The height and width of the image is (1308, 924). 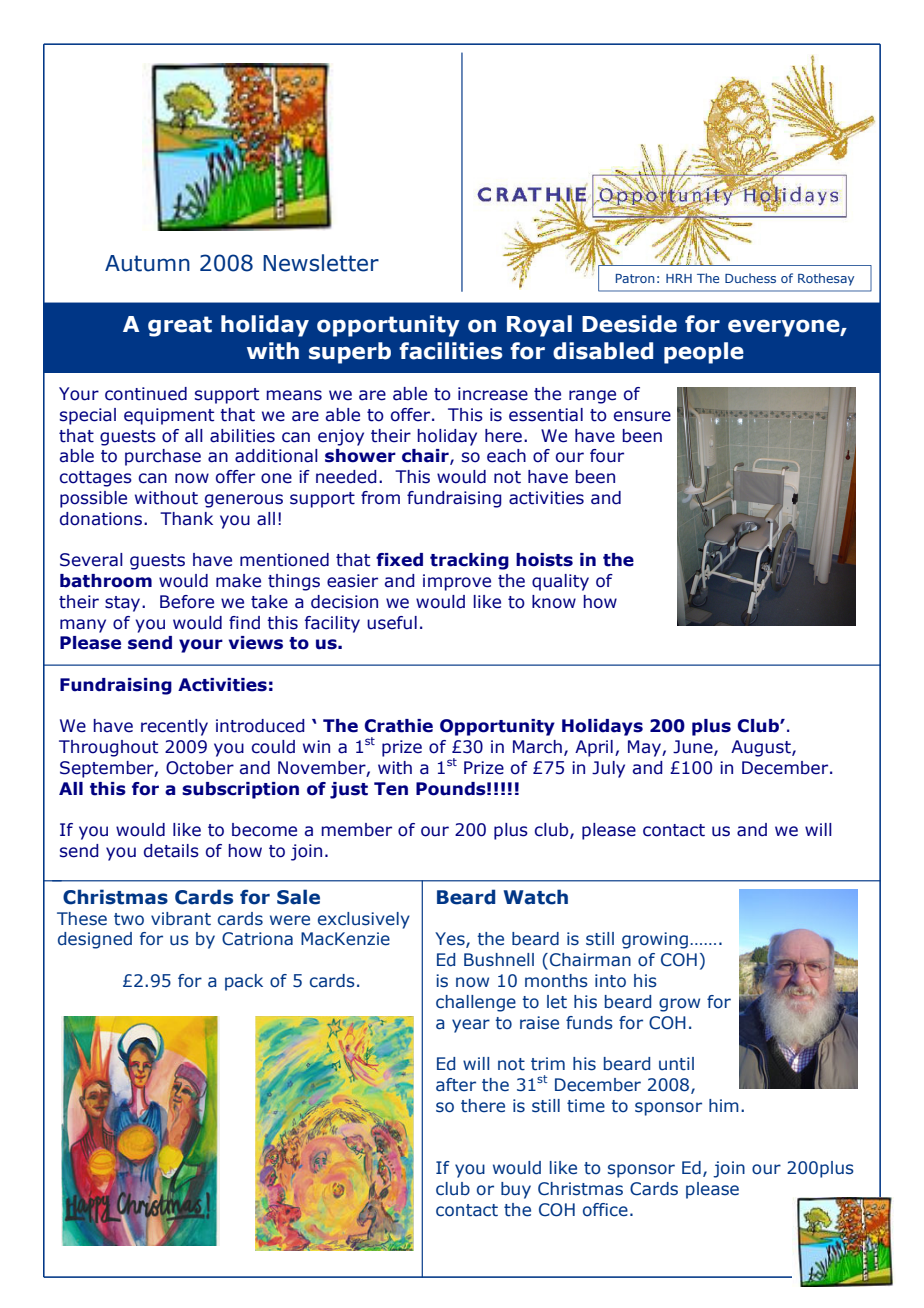 I want to click on Patron, so click(x=635, y=278).
